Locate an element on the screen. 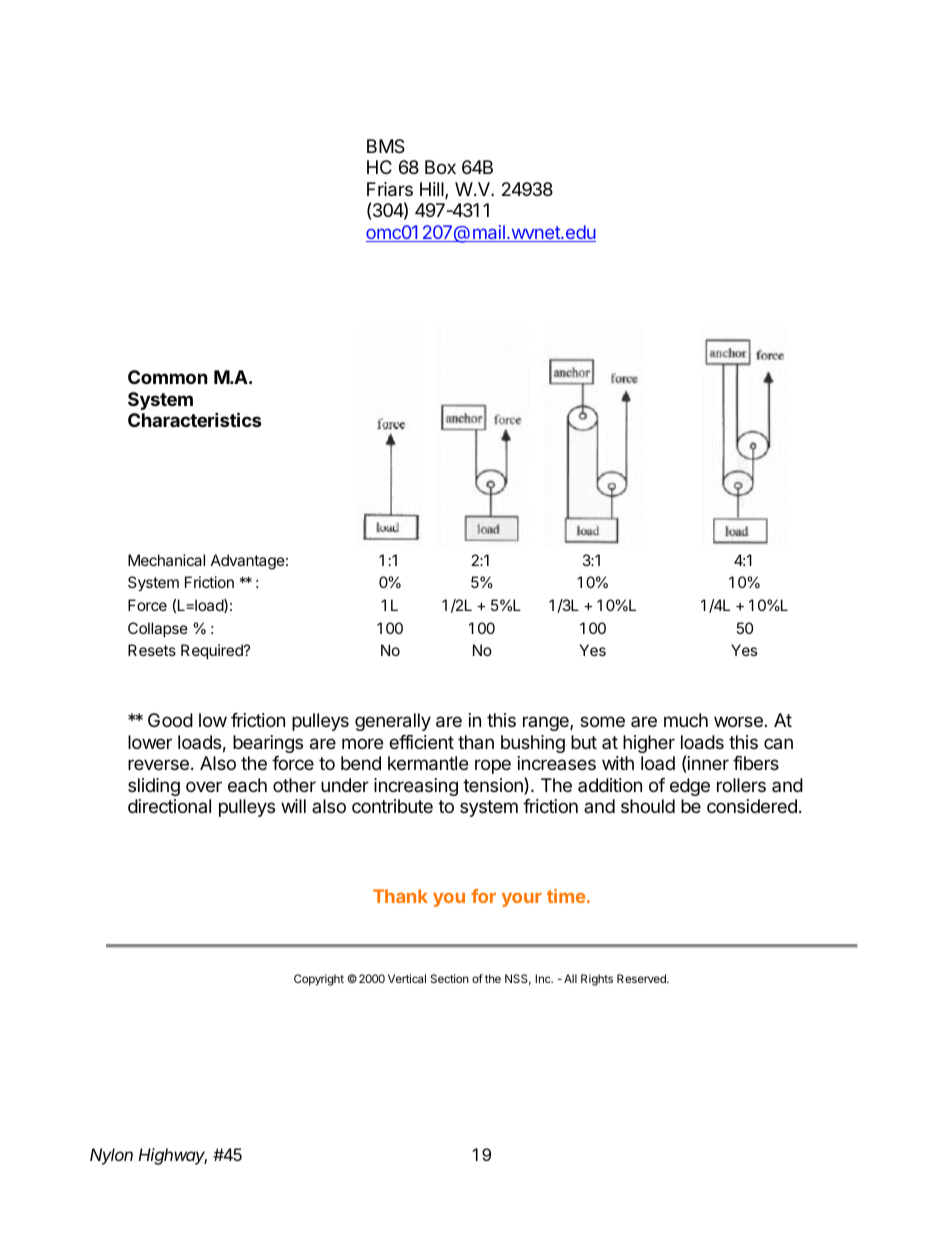 The image size is (952, 1233). BMS is located at coordinates (386, 146).
